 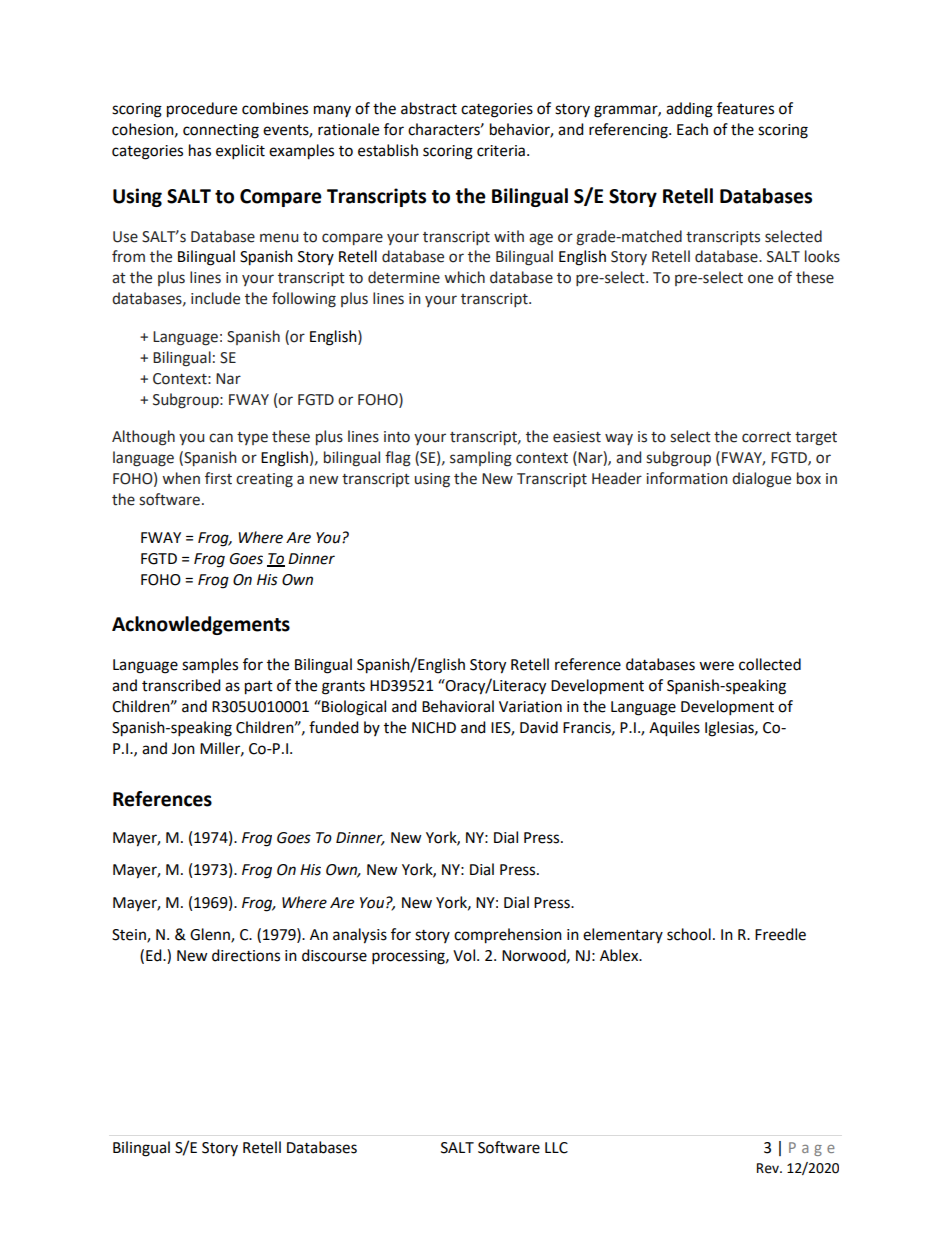 What do you see at coordinates (766, 437) in the page?
I see `correct` at bounding box center [766, 437].
